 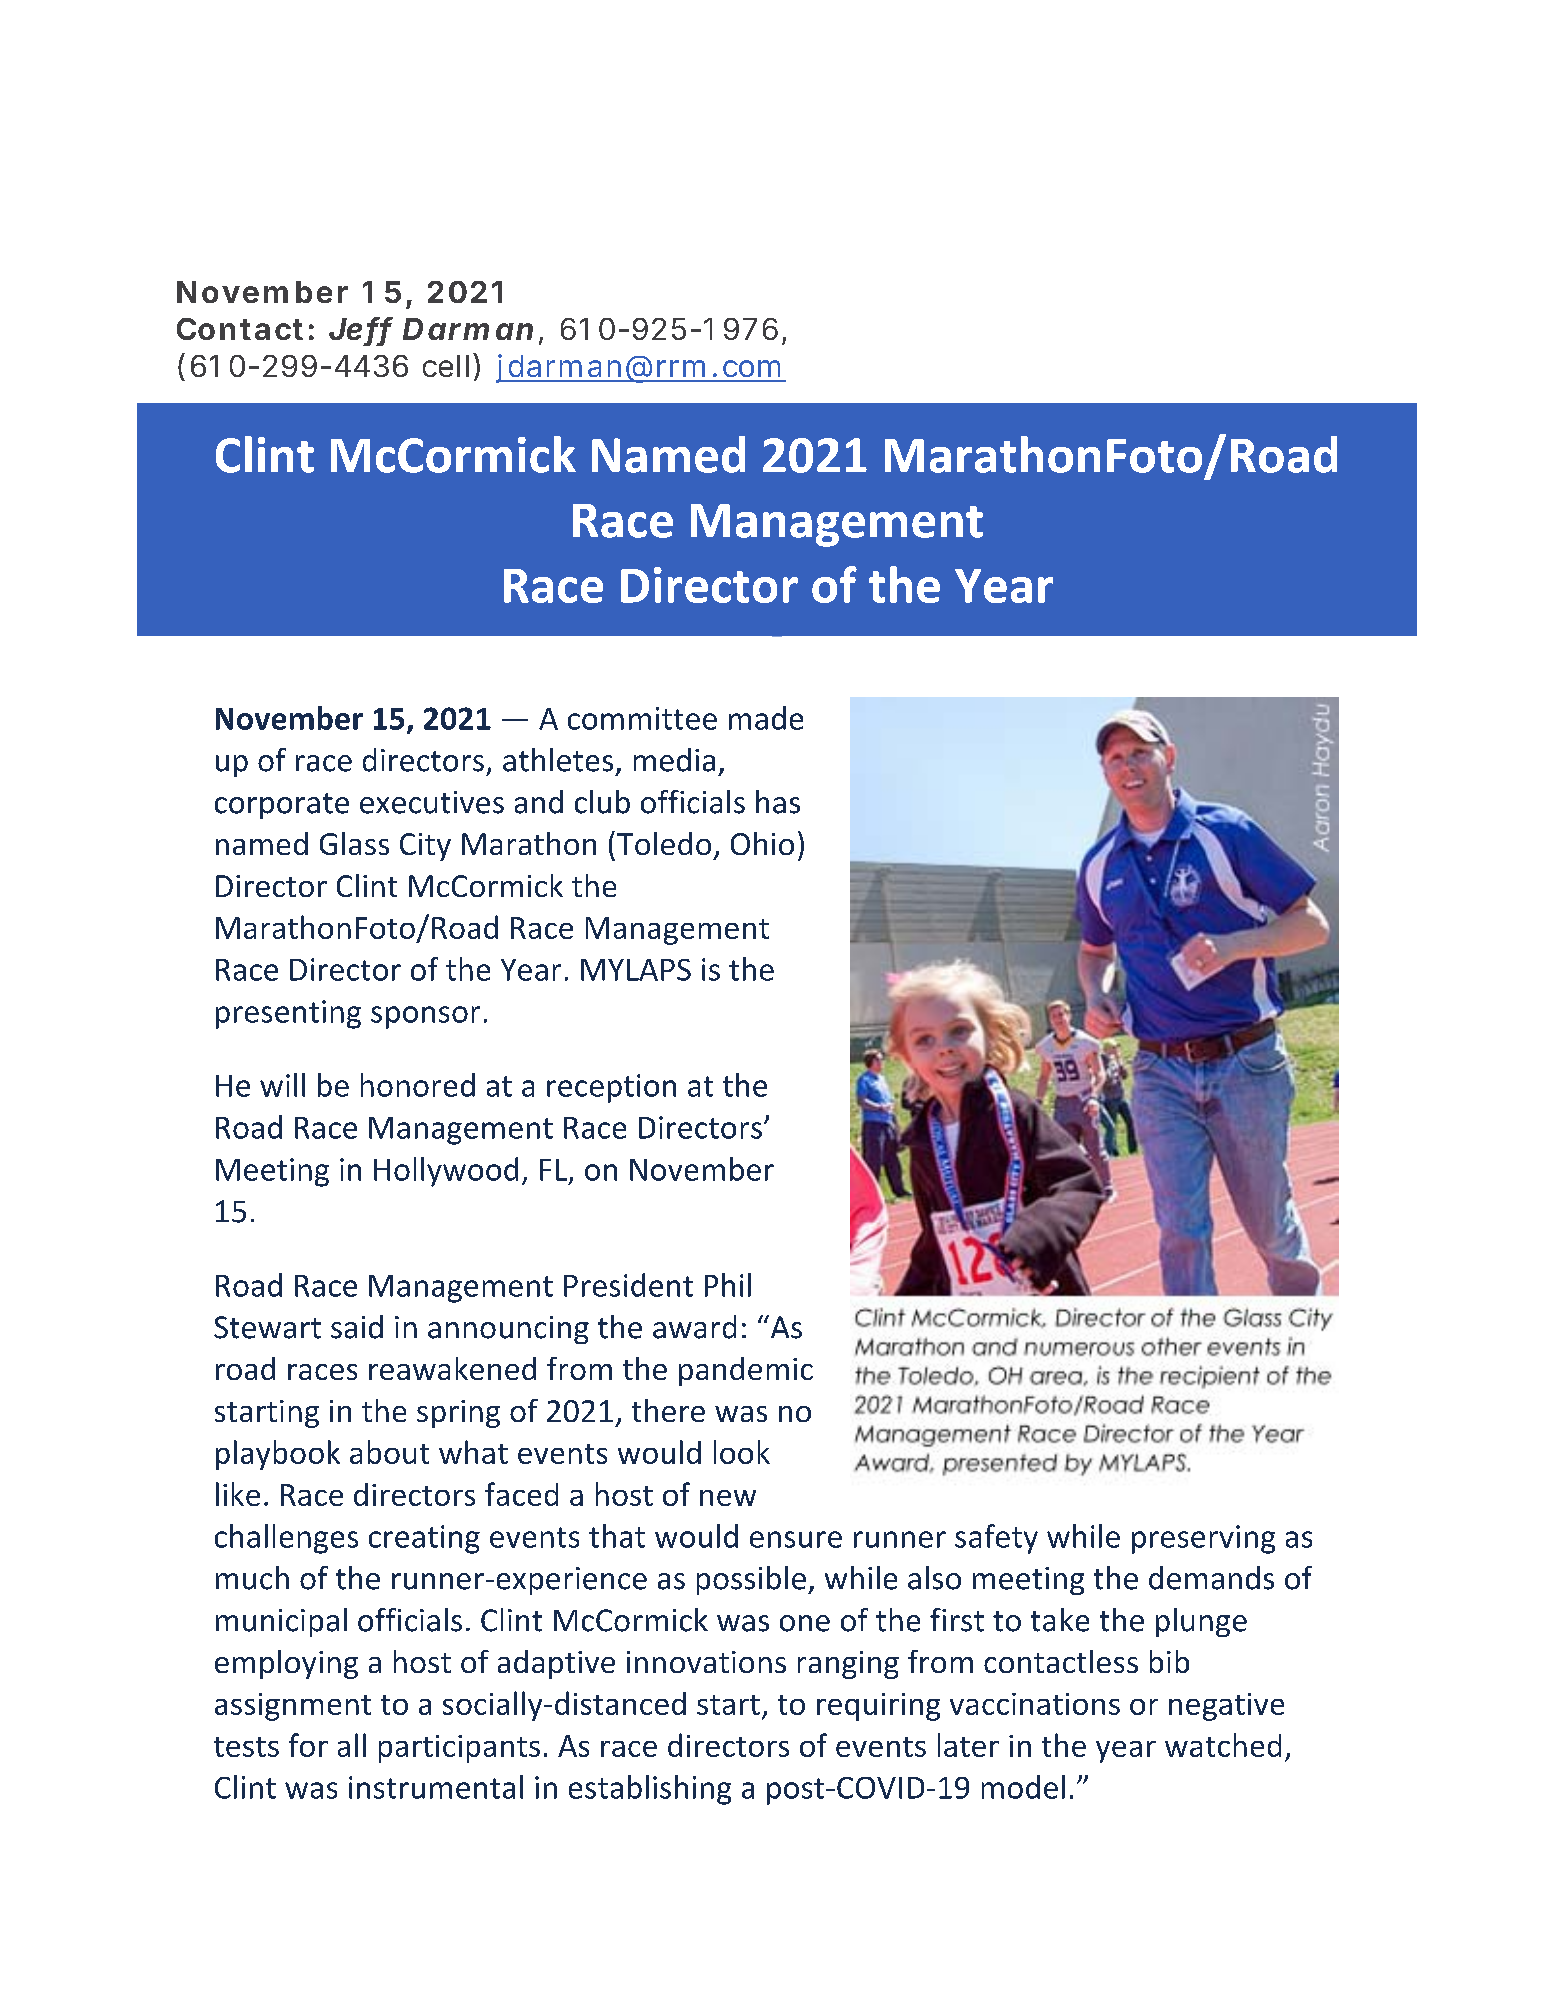 I want to click on preserving, so click(x=1203, y=1539).
